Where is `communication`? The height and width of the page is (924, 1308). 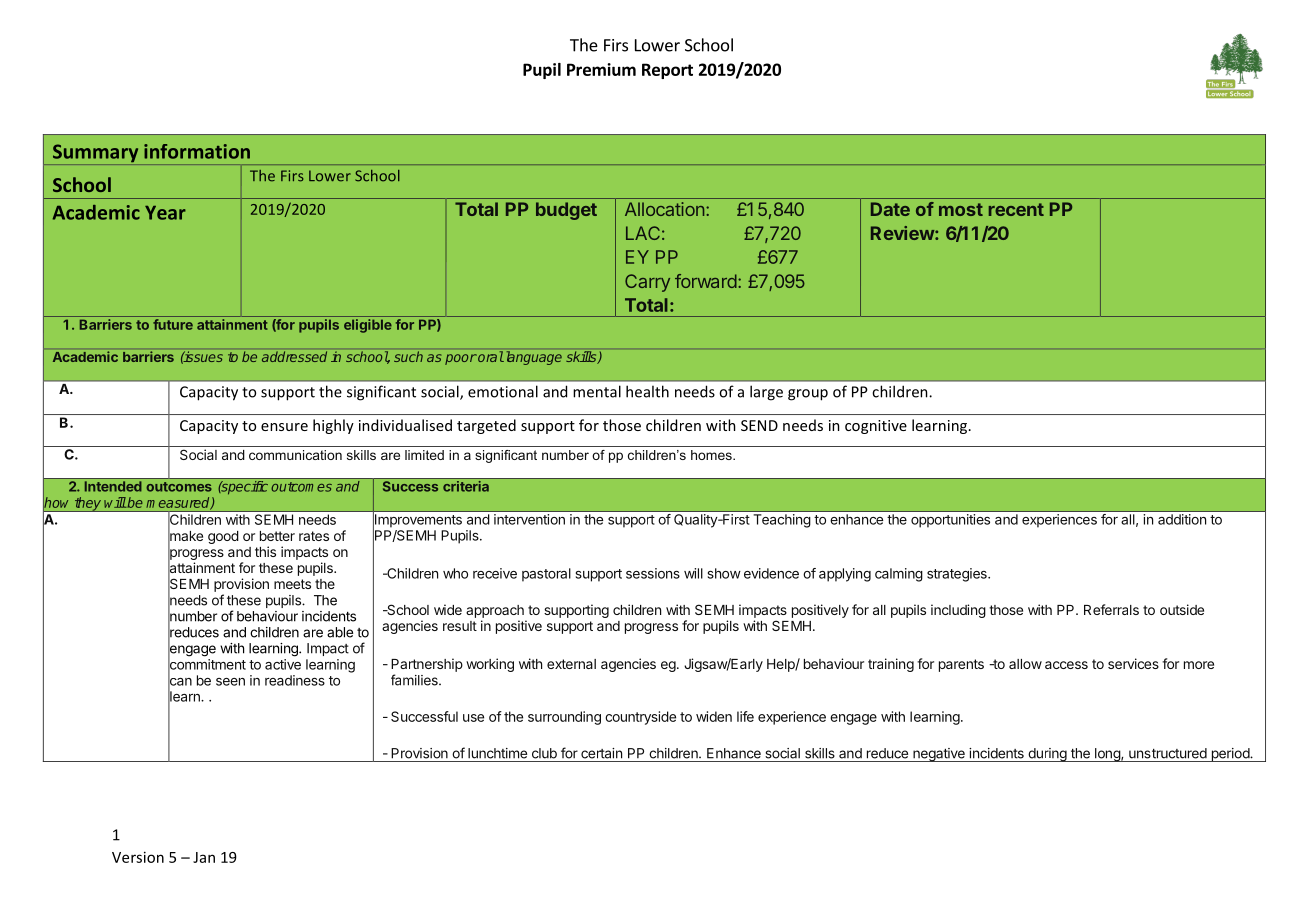 communication is located at coordinates (295, 455).
